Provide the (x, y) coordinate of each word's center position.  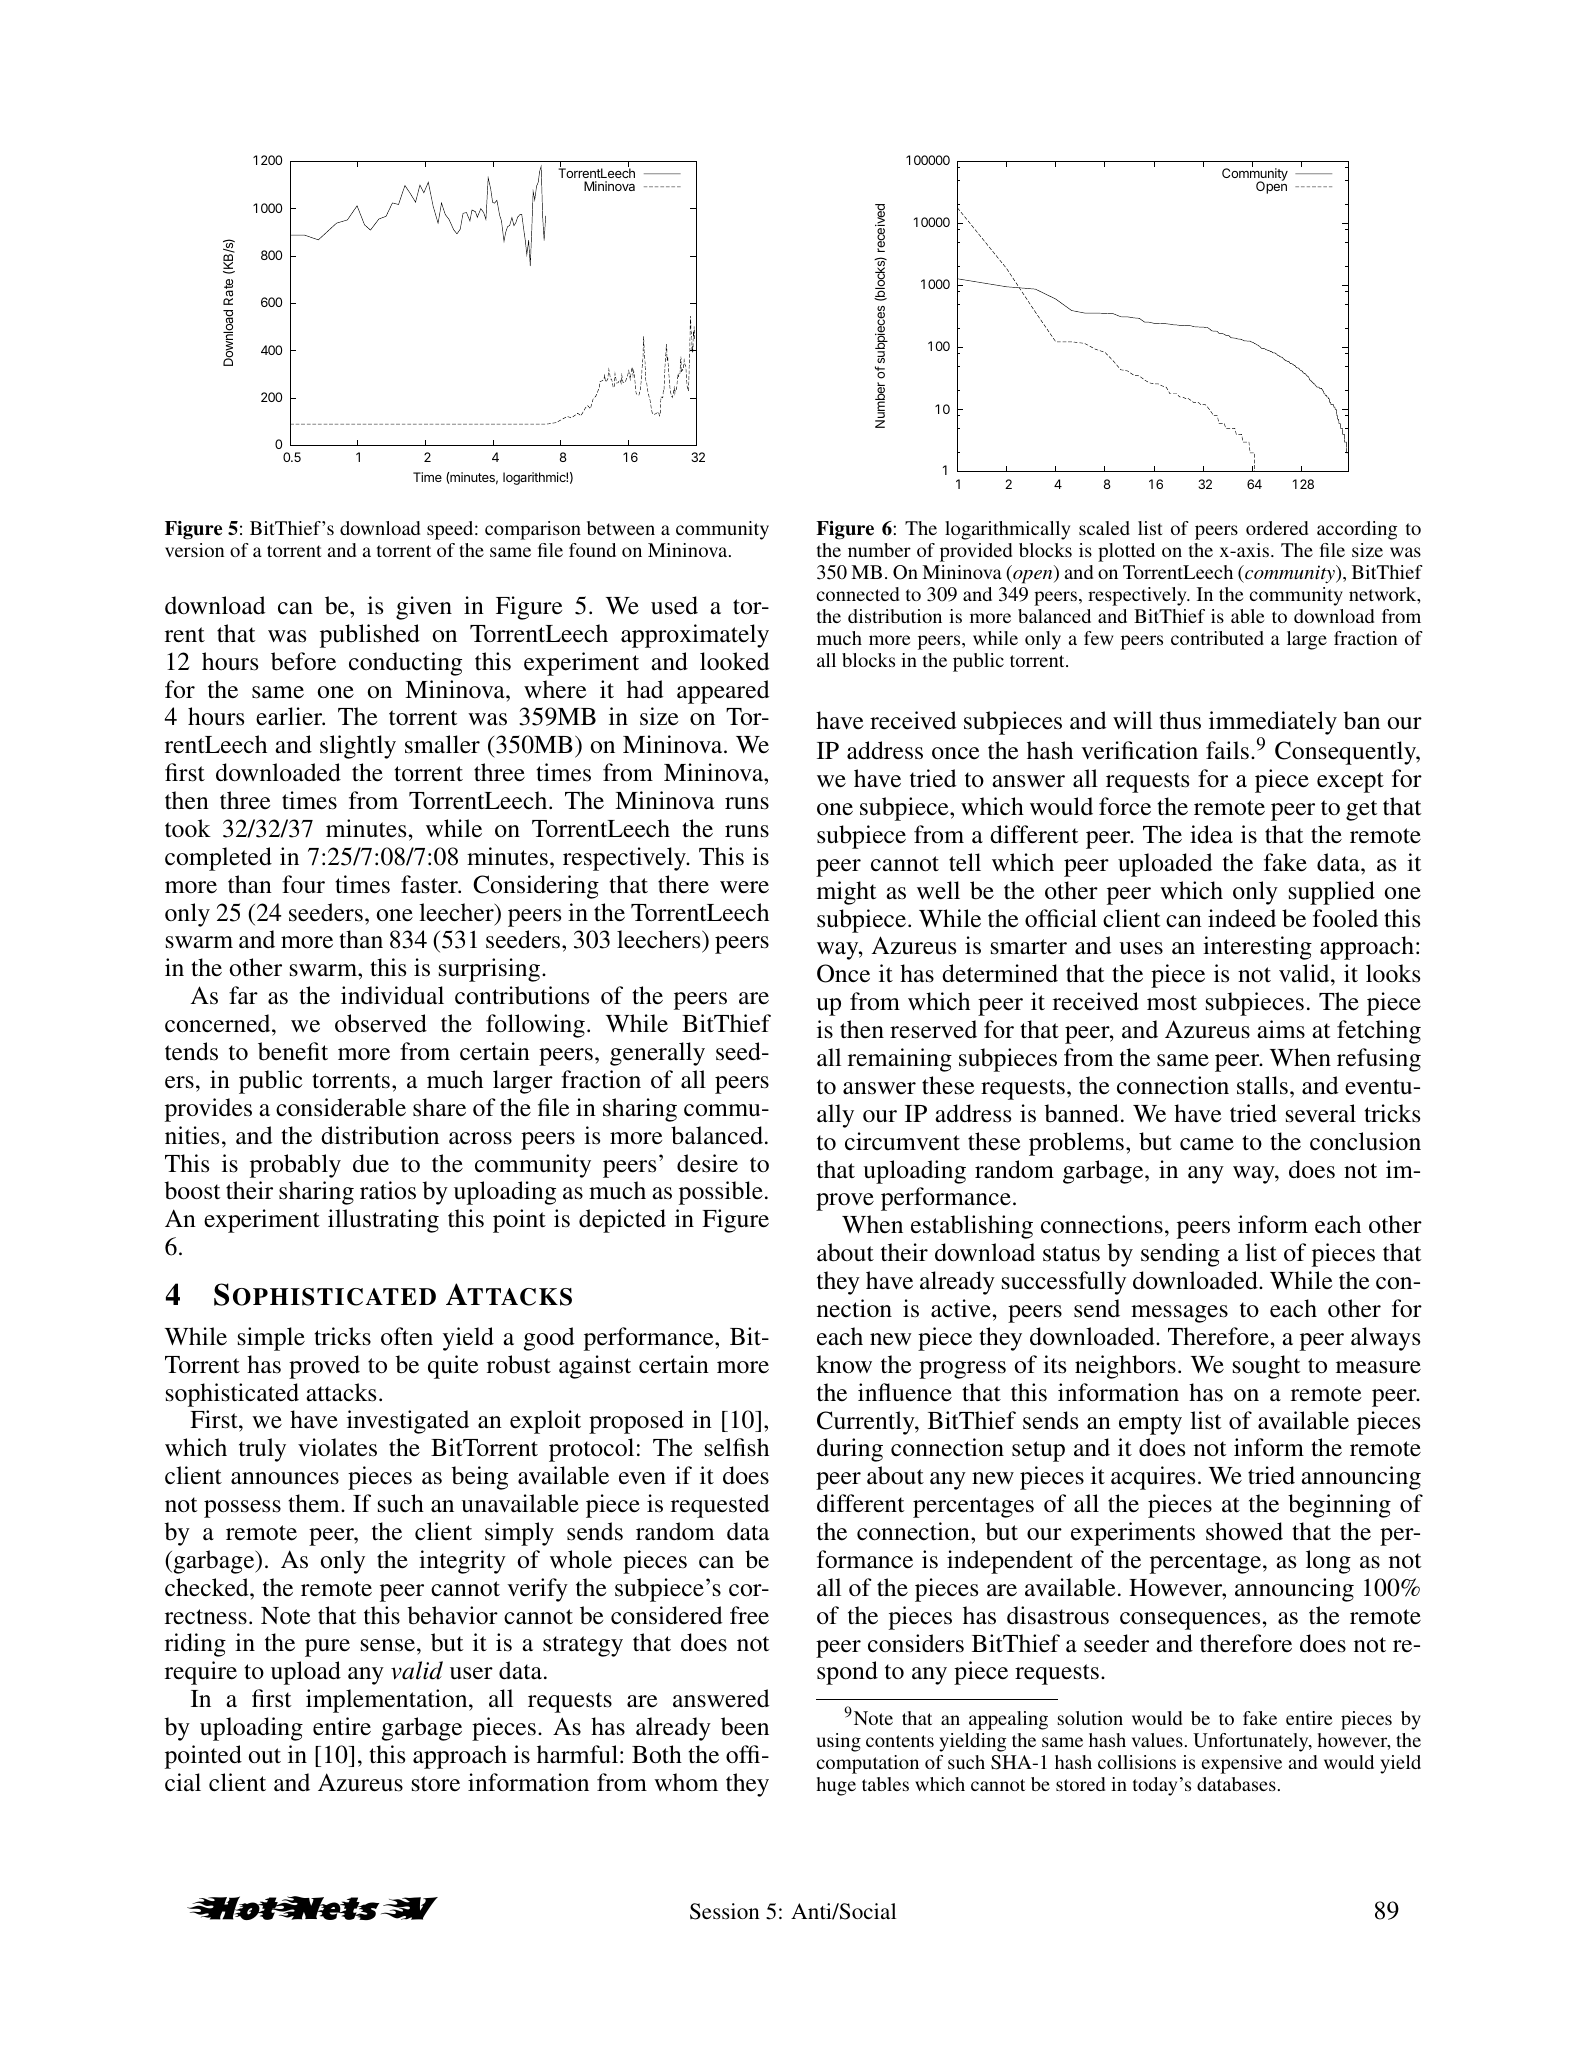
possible (721, 1193)
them (315, 1503)
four (303, 884)
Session (725, 1911)
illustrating (383, 1221)
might (847, 893)
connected (858, 594)
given (424, 608)
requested (720, 1506)
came (1207, 1144)
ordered (1277, 528)
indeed (1242, 918)
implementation (388, 1701)
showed (1244, 1531)
